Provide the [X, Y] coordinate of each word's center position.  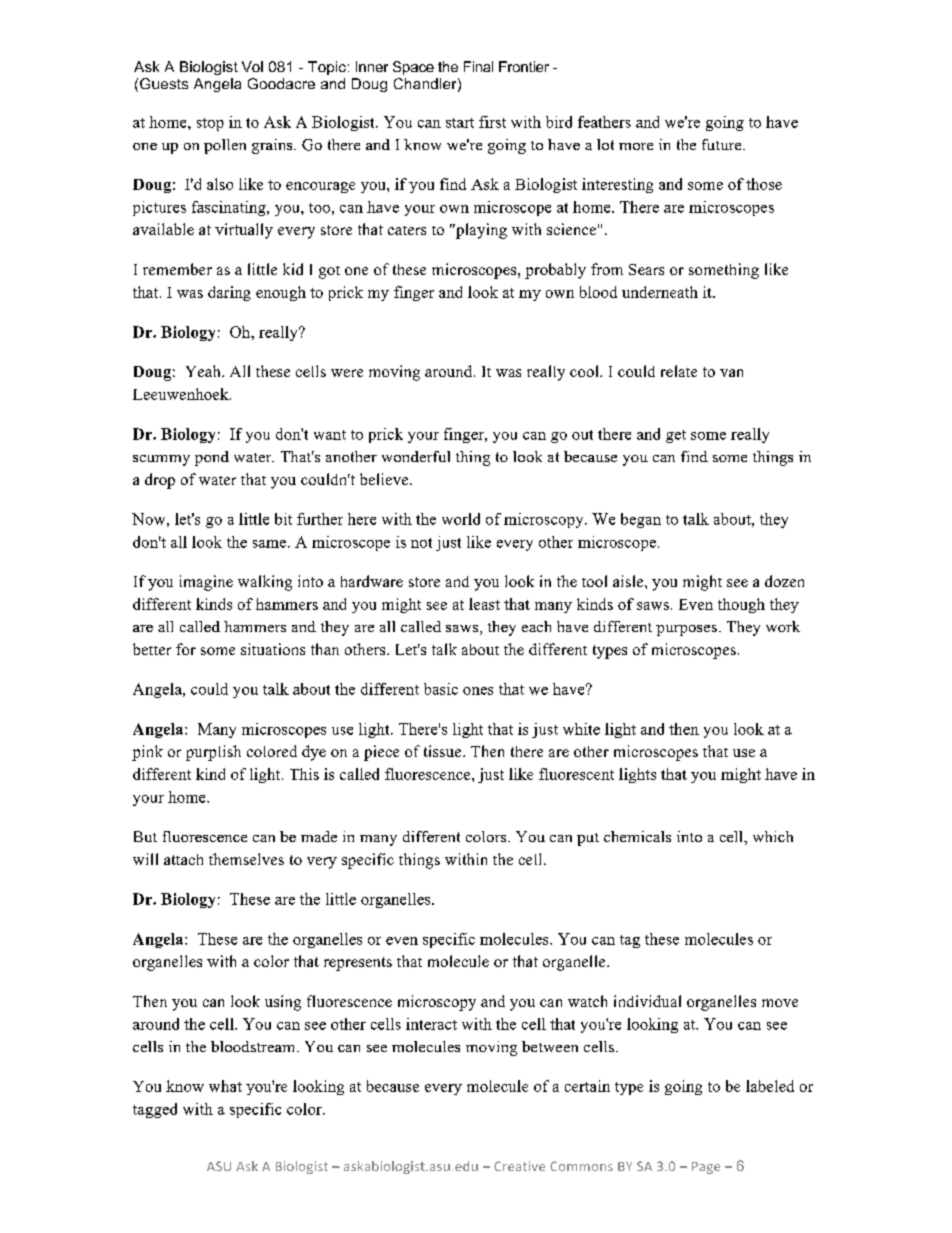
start [460, 123]
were [347, 373]
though [741, 605]
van [731, 373]
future [723, 144]
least [484, 604]
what [225, 1086]
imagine [206, 583]
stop [210, 124]
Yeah [204, 371]
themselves [246, 859]
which [773, 836]
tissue [444, 751]
